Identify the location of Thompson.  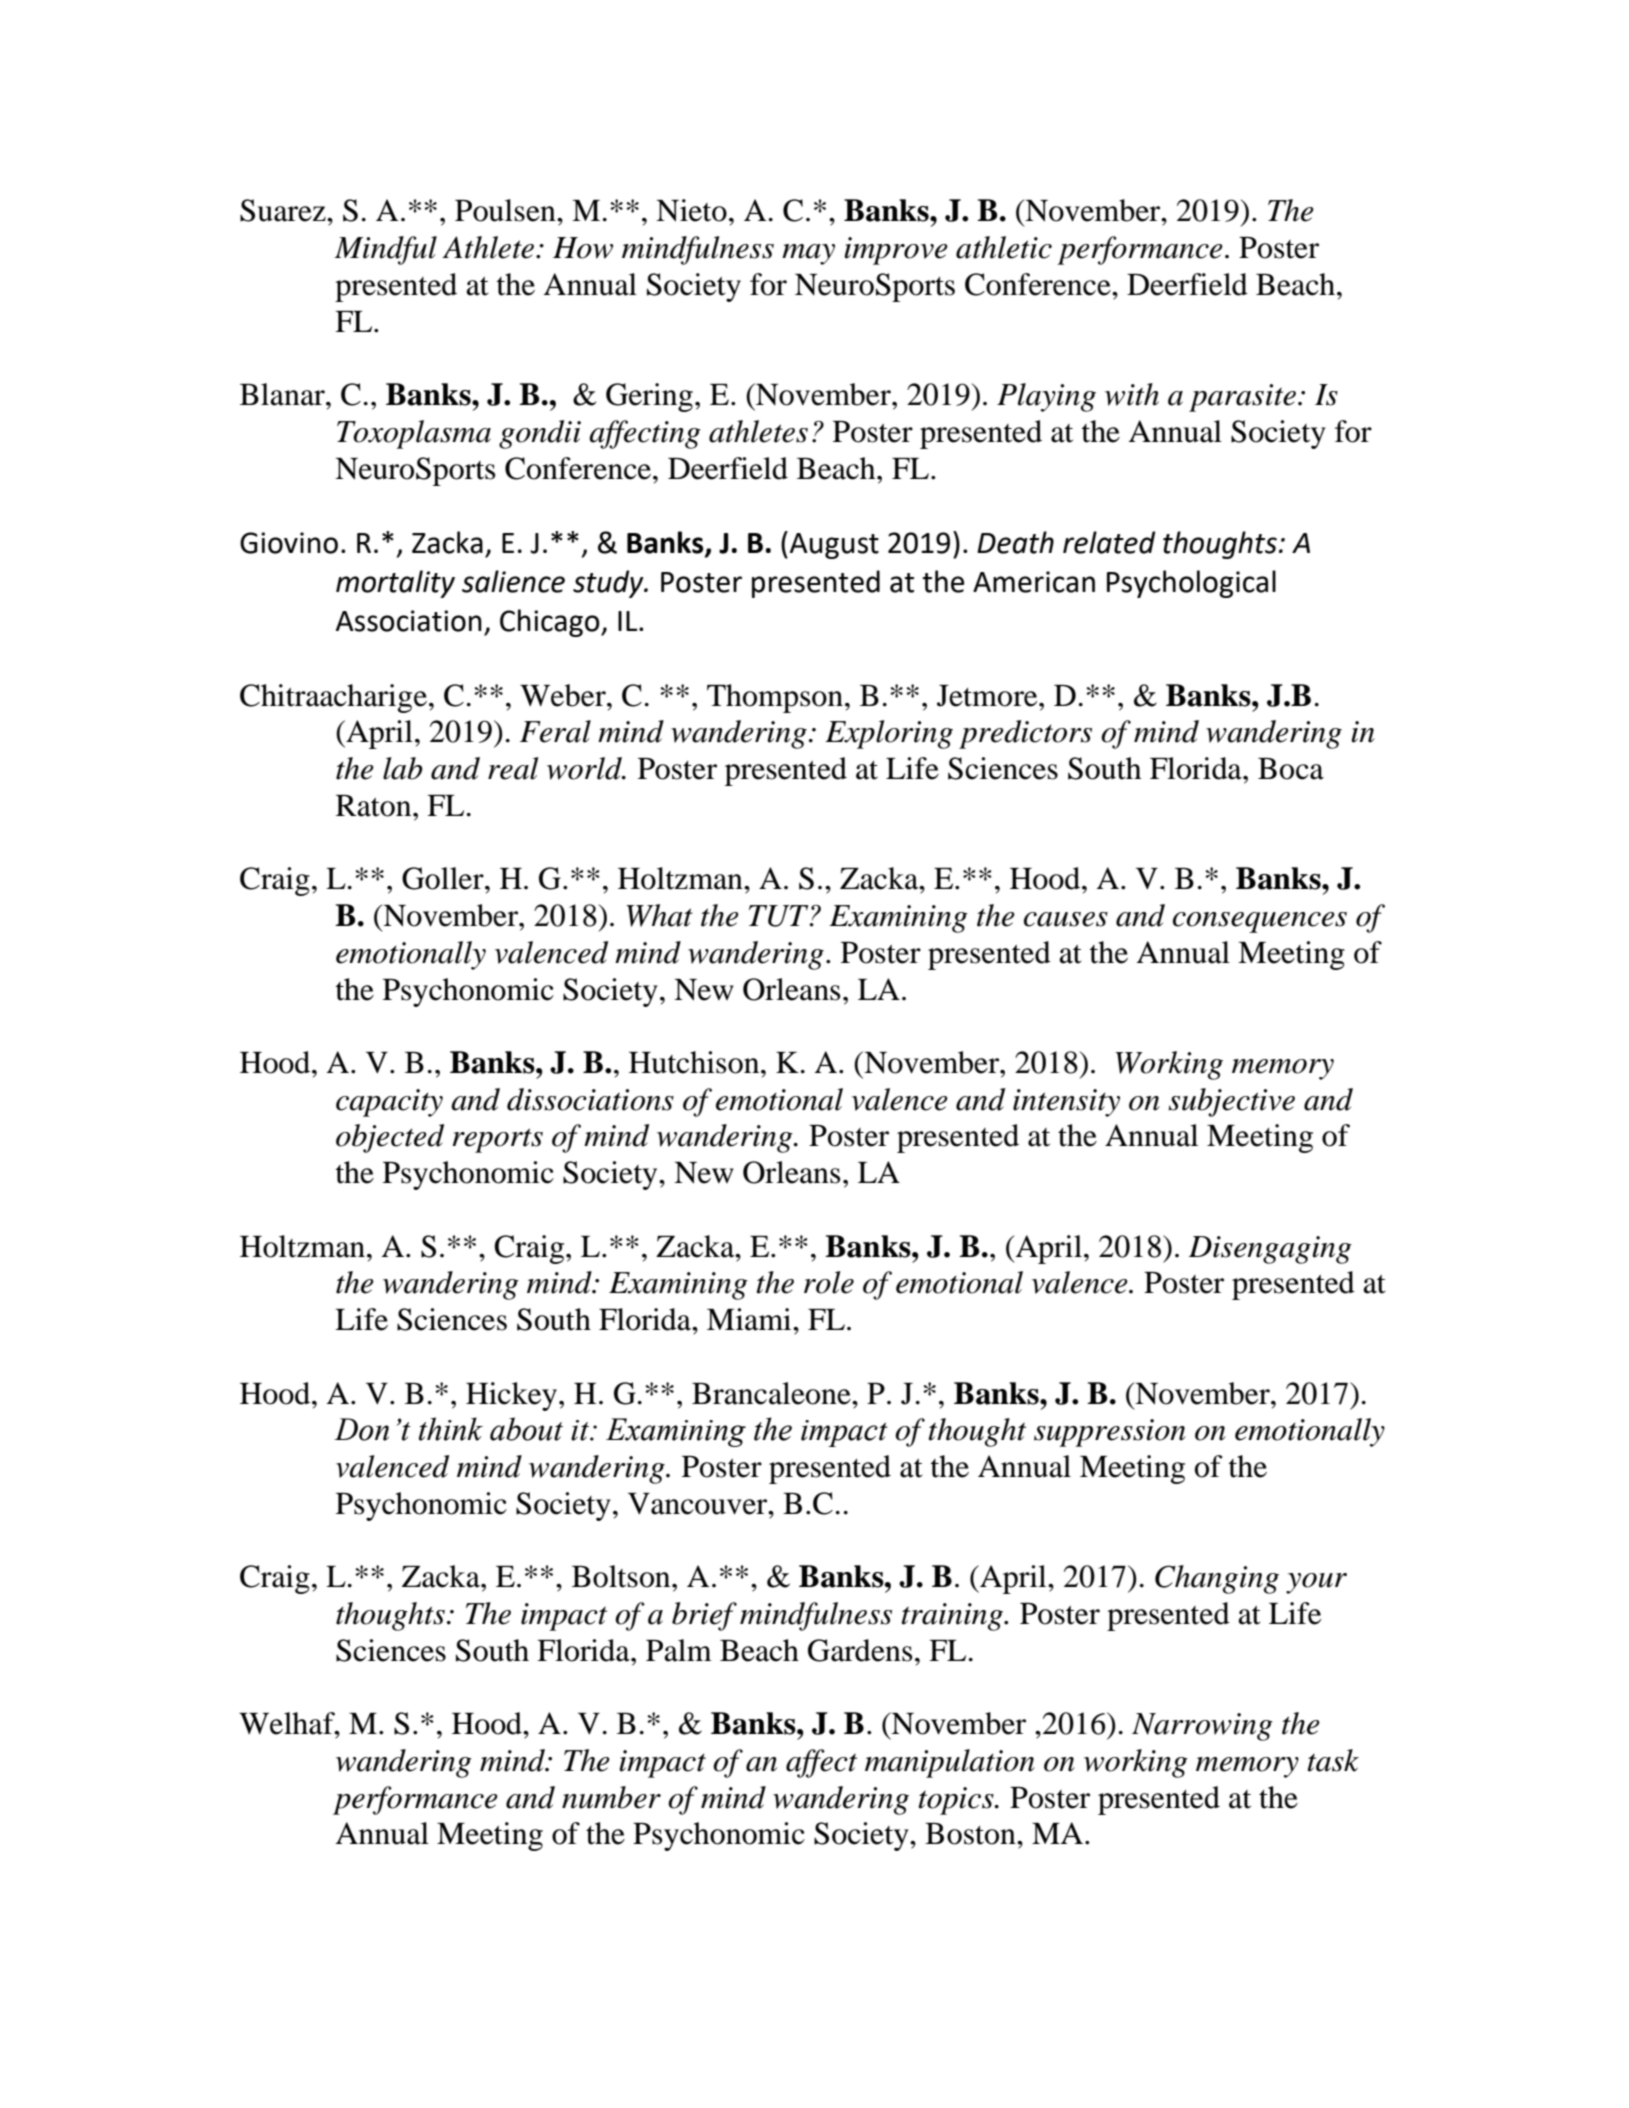
(775, 698).
